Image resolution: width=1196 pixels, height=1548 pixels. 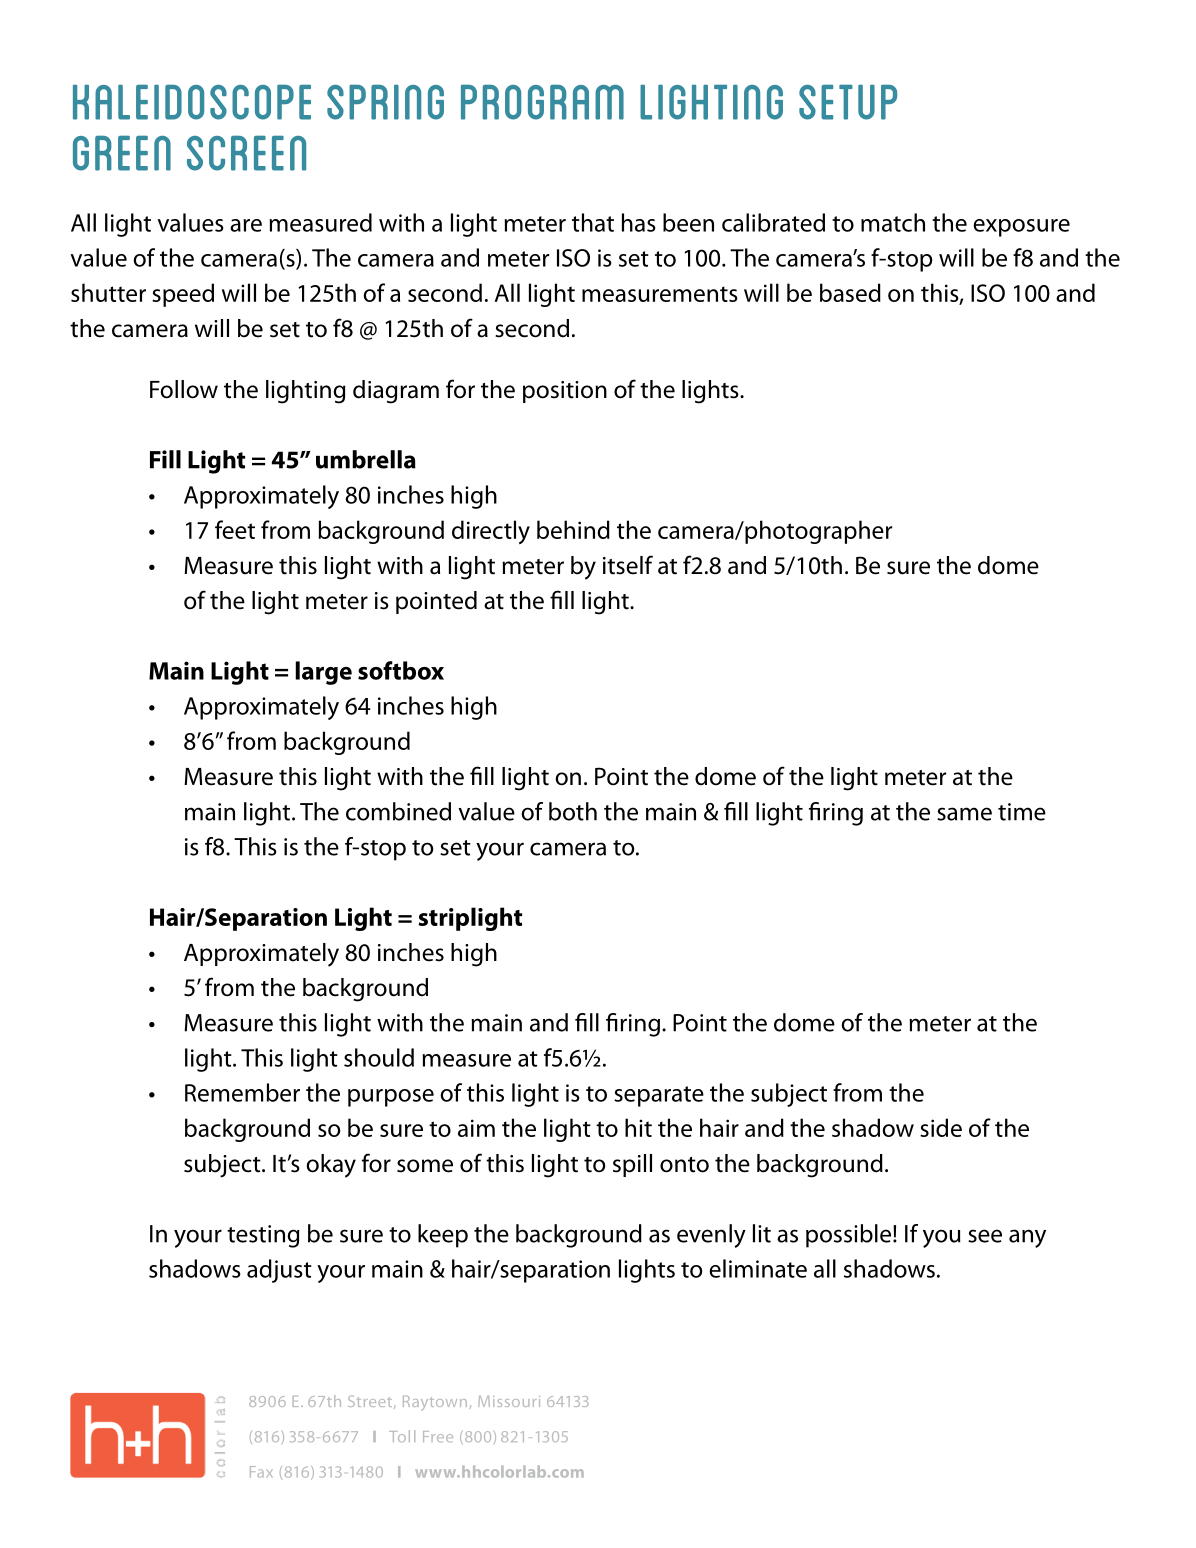 I want to click on feet, so click(x=235, y=529).
